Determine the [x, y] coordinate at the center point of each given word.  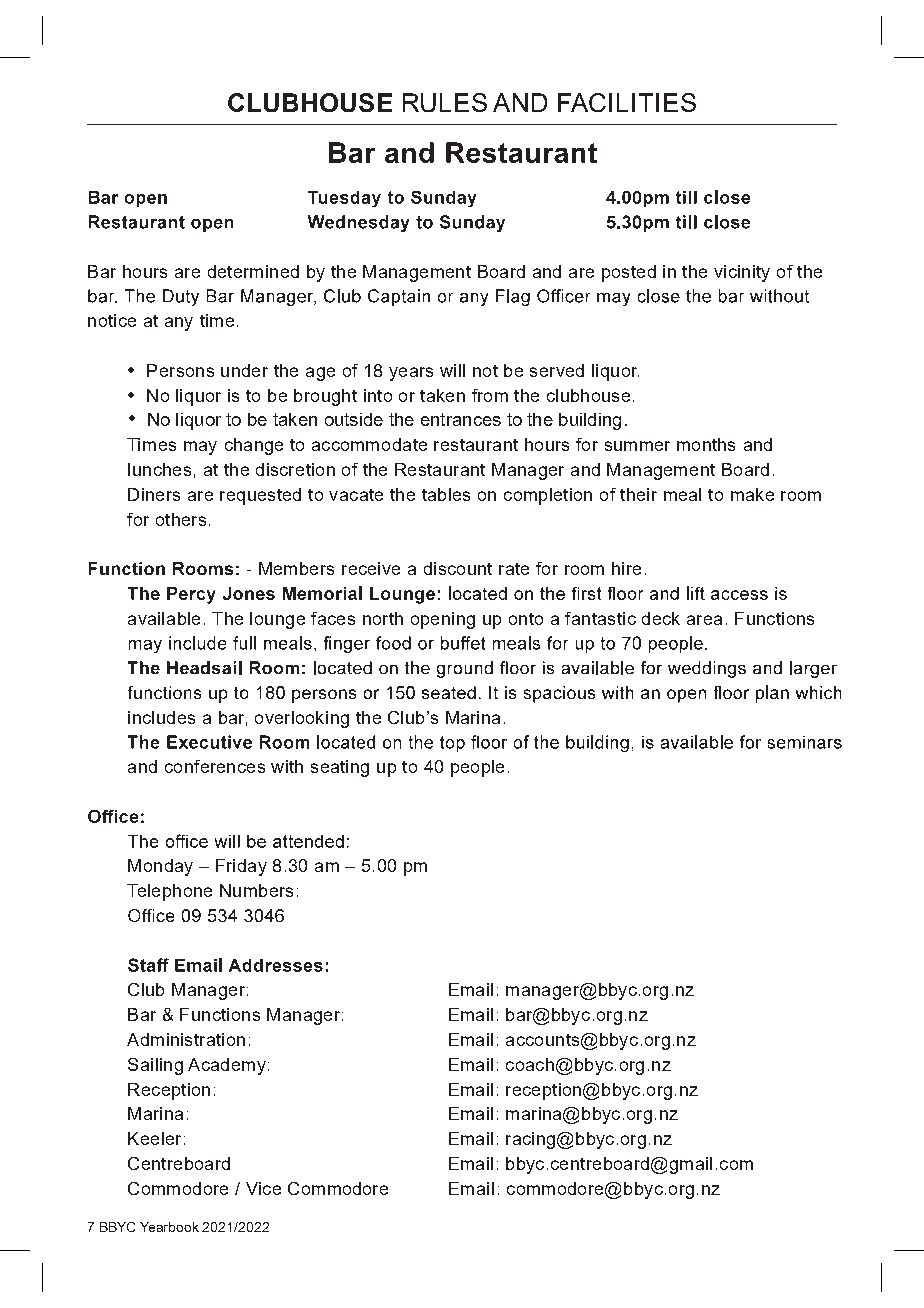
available [164, 618]
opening [443, 620]
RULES [445, 102]
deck [661, 618]
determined [253, 271]
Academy [227, 1066]
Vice [263, 1188]
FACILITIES [627, 102]
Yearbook [169, 1227]
